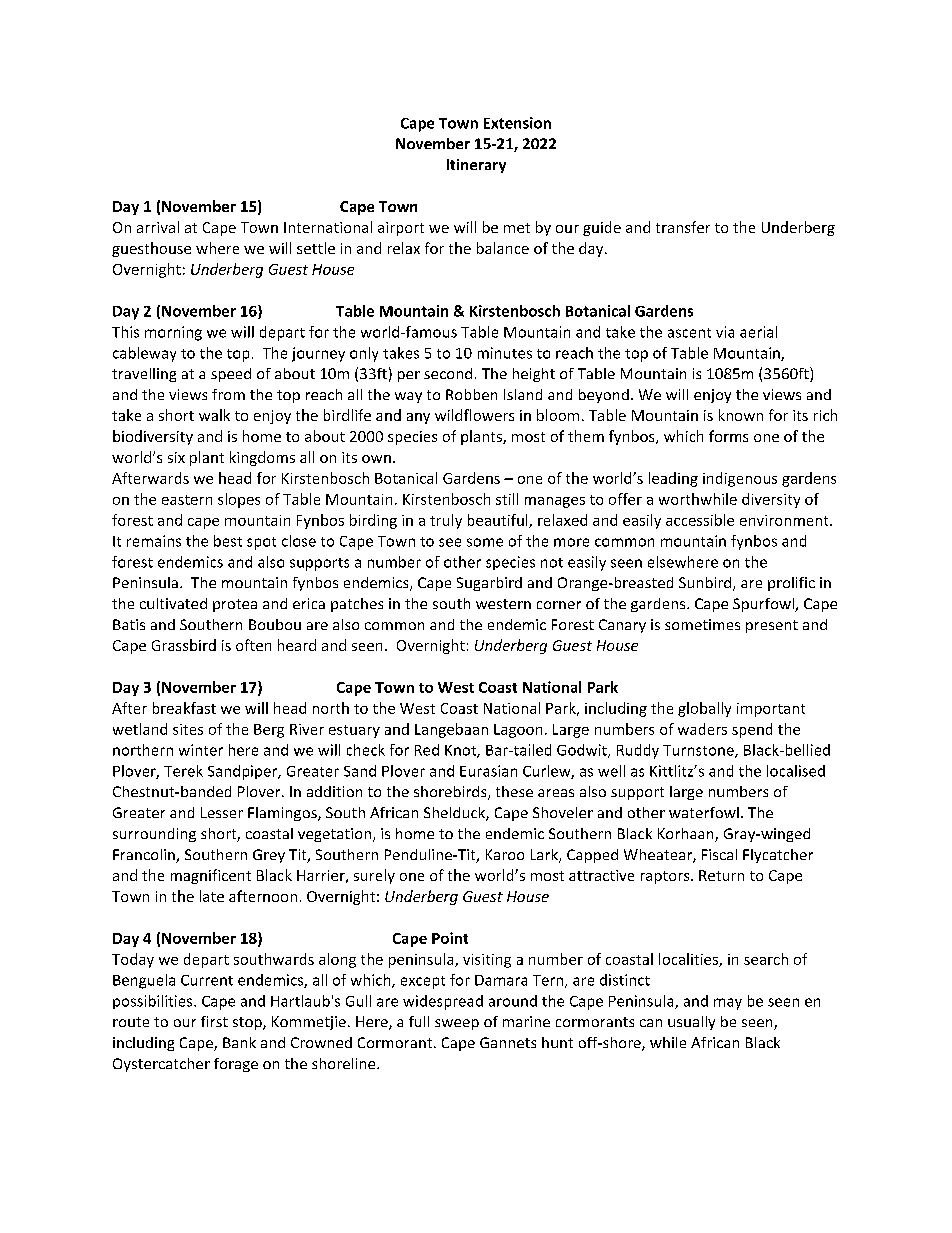 The width and height of the page is (952, 1233). Describe the element at coordinates (725, 332) in the page. I see `via` at that location.
